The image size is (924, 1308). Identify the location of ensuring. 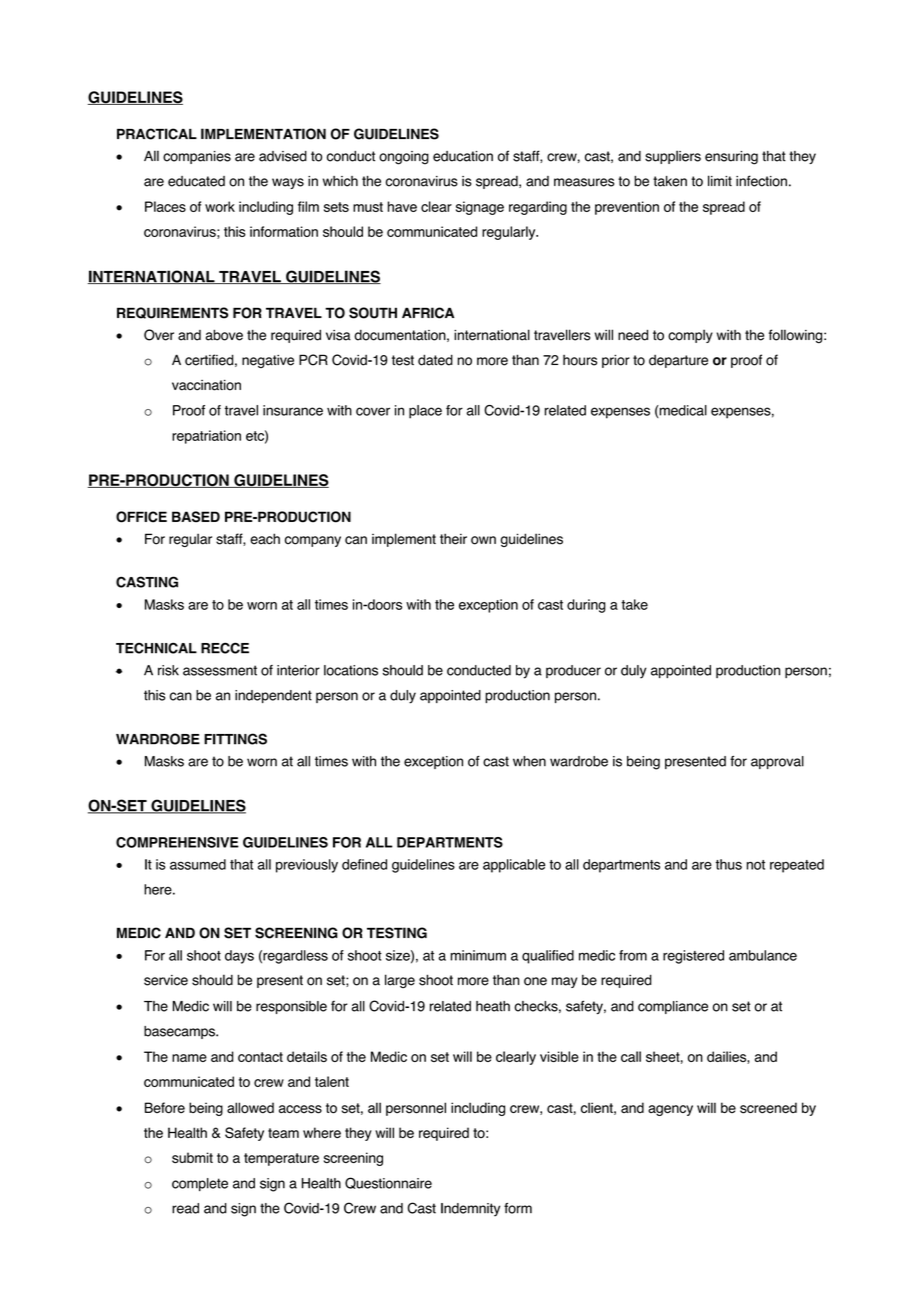
(731, 158).
